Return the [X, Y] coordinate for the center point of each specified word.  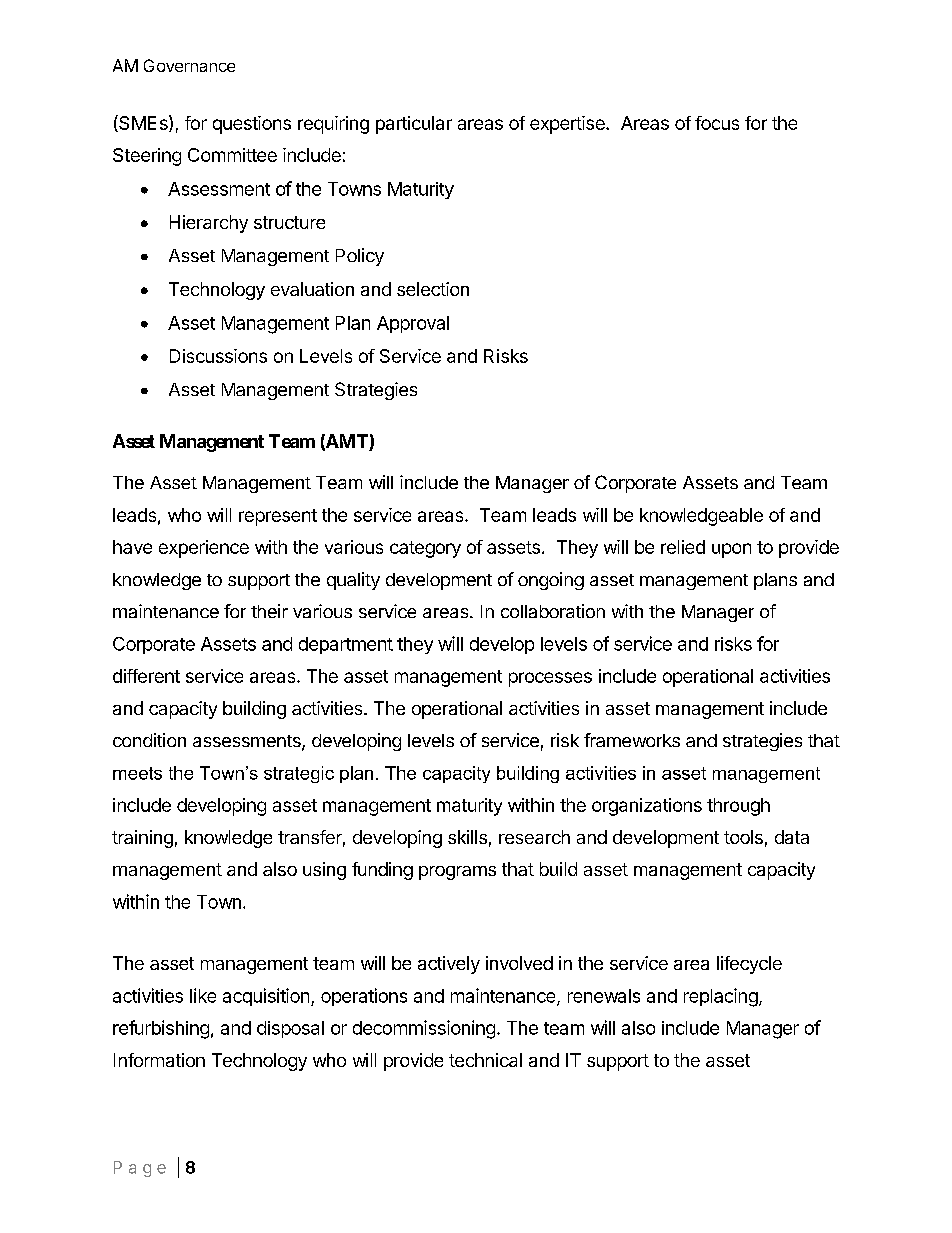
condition [149, 740]
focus [717, 123]
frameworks [632, 740]
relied [683, 547]
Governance [189, 65]
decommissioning [424, 1029]
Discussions [218, 356]
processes [550, 679]
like [203, 995]
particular [414, 125]
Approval [413, 324]
